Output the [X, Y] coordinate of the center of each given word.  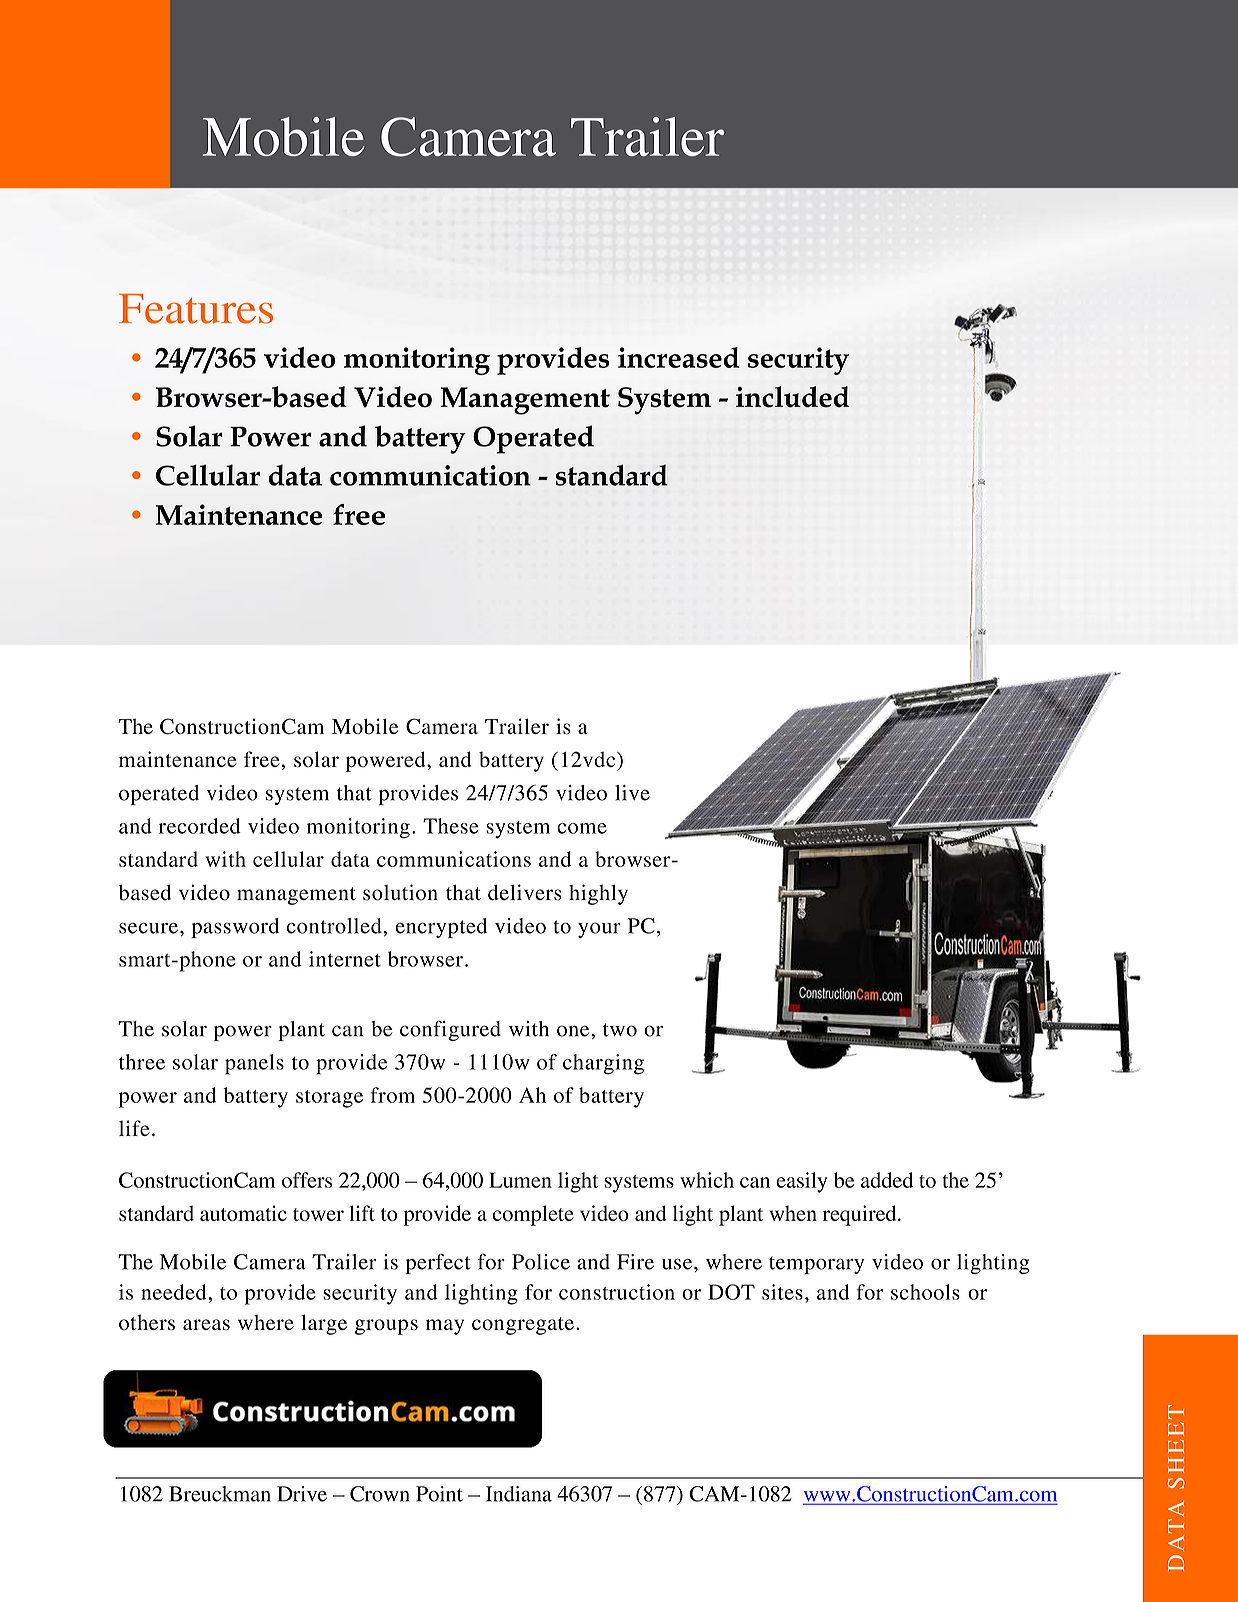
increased [678, 357]
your [599, 930]
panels [254, 1064]
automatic [243, 1213]
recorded [200, 826]
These [451, 826]
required [861, 1215]
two [620, 1030]
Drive [302, 1494]
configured [450, 1030]
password [235, 928]
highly [598, 894]
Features [196, 309]
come [582, 828]
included [793, 397]
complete [533, 1215]
